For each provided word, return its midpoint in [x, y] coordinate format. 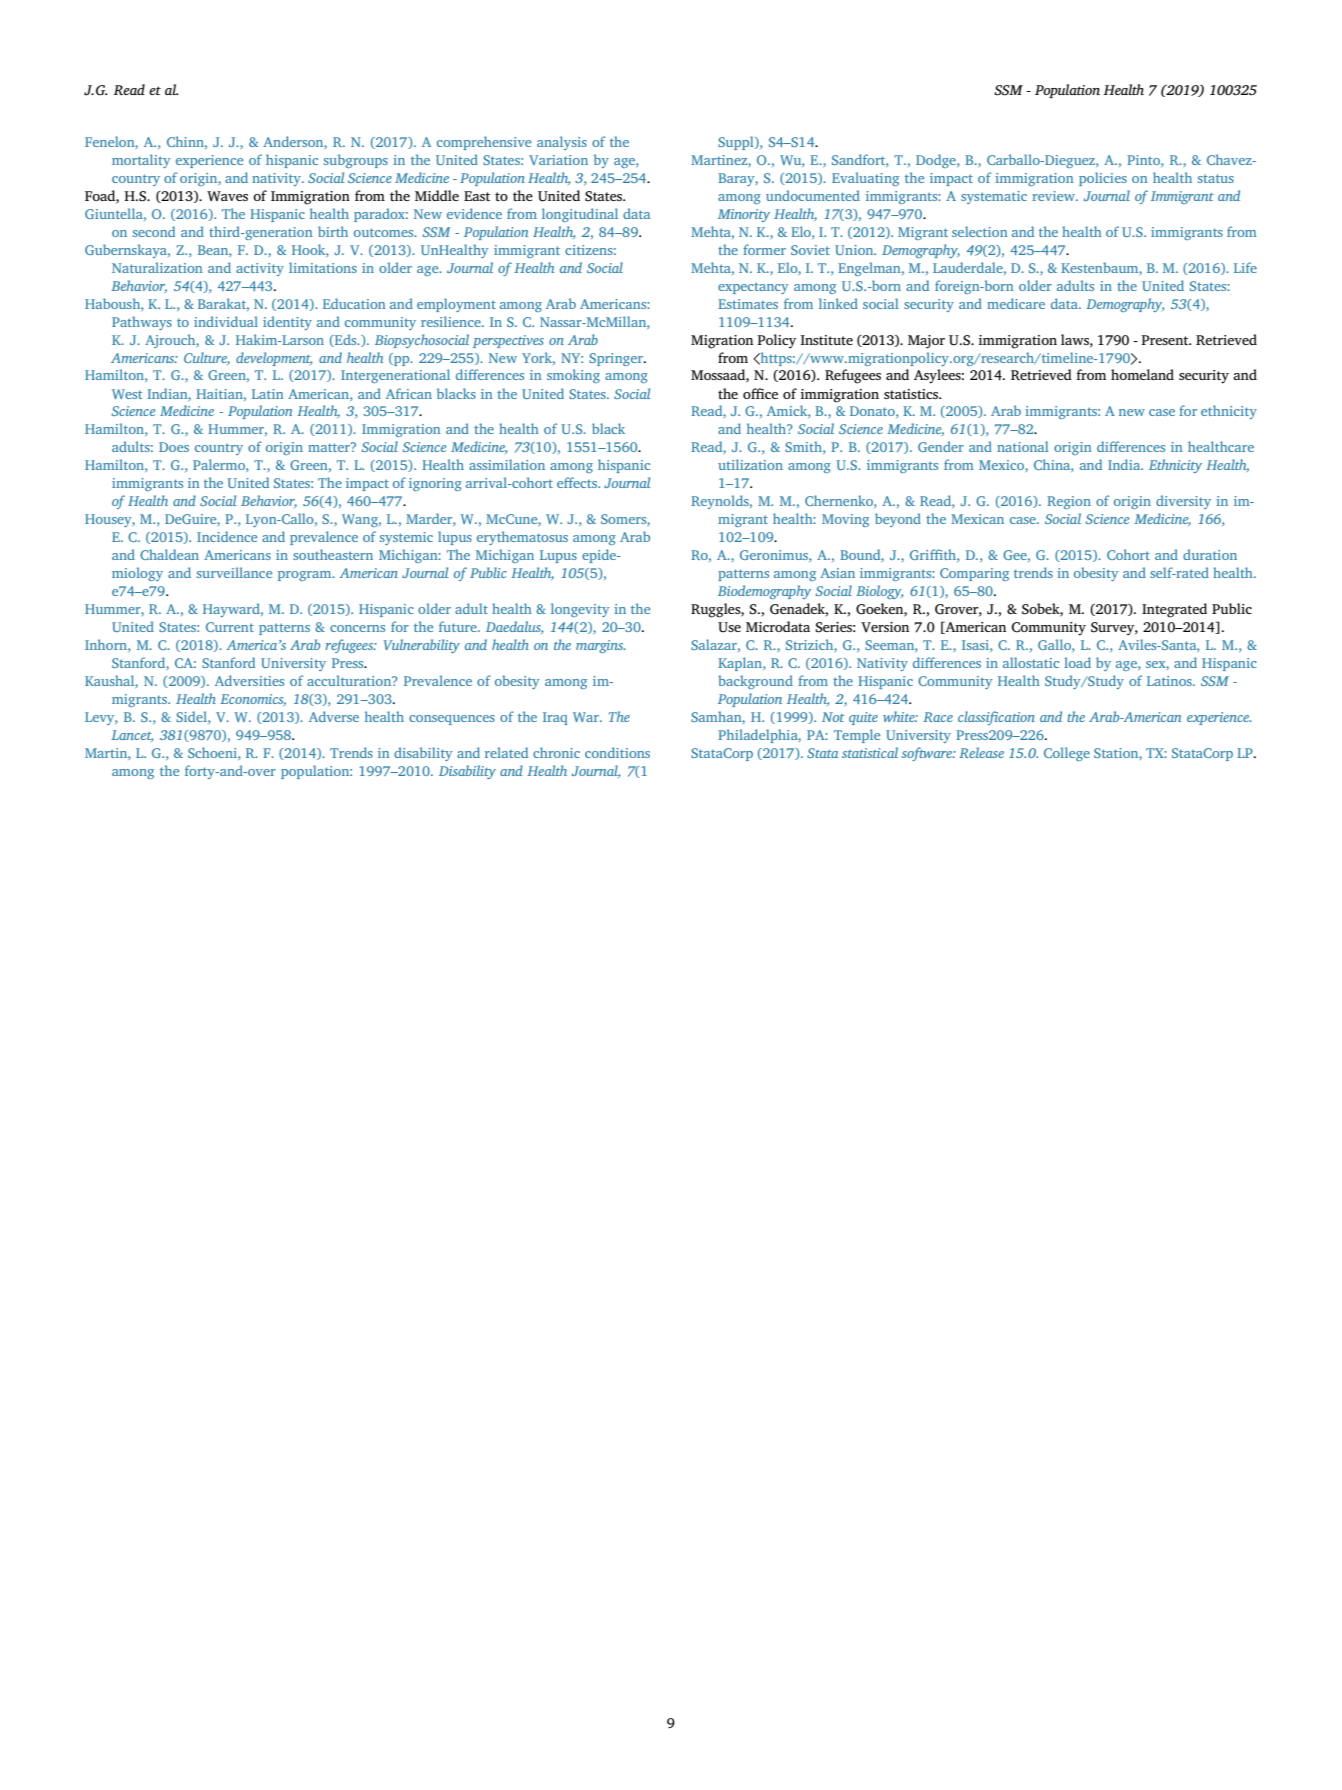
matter [330, 447]
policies [1103, 179]
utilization [750, 464]
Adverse [334, 716]
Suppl [737, 143]
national [1023, 446]
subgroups [356, 161]
